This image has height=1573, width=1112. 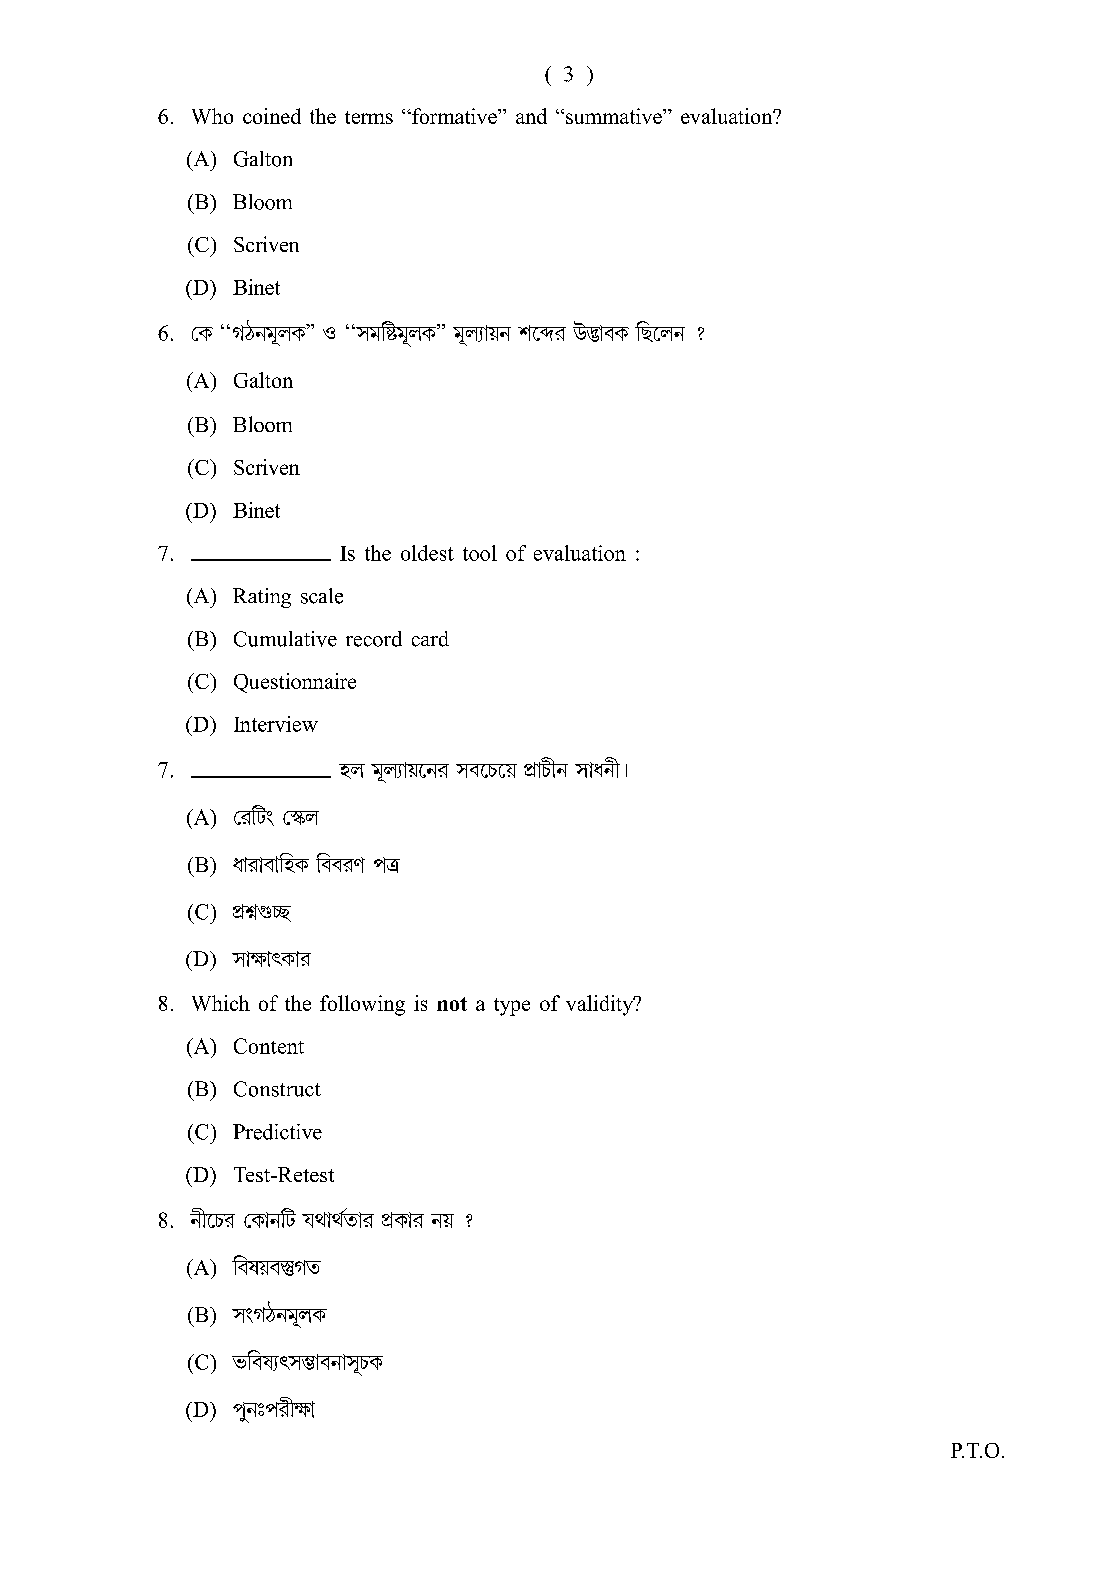 I want to click on coined, so click(x=272, y=116).
